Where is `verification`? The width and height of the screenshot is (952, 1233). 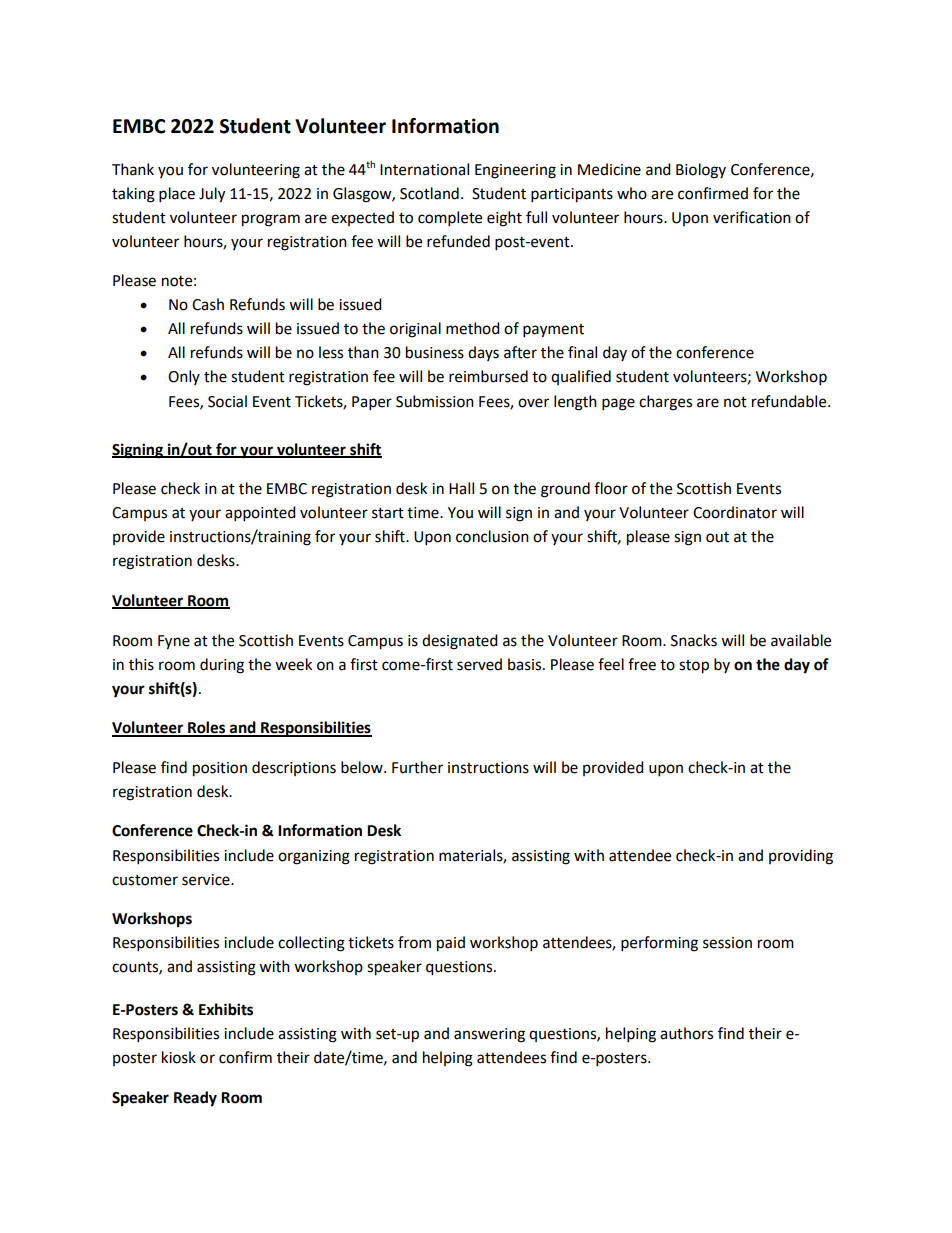
verification is located at coordinates (752, 217).
